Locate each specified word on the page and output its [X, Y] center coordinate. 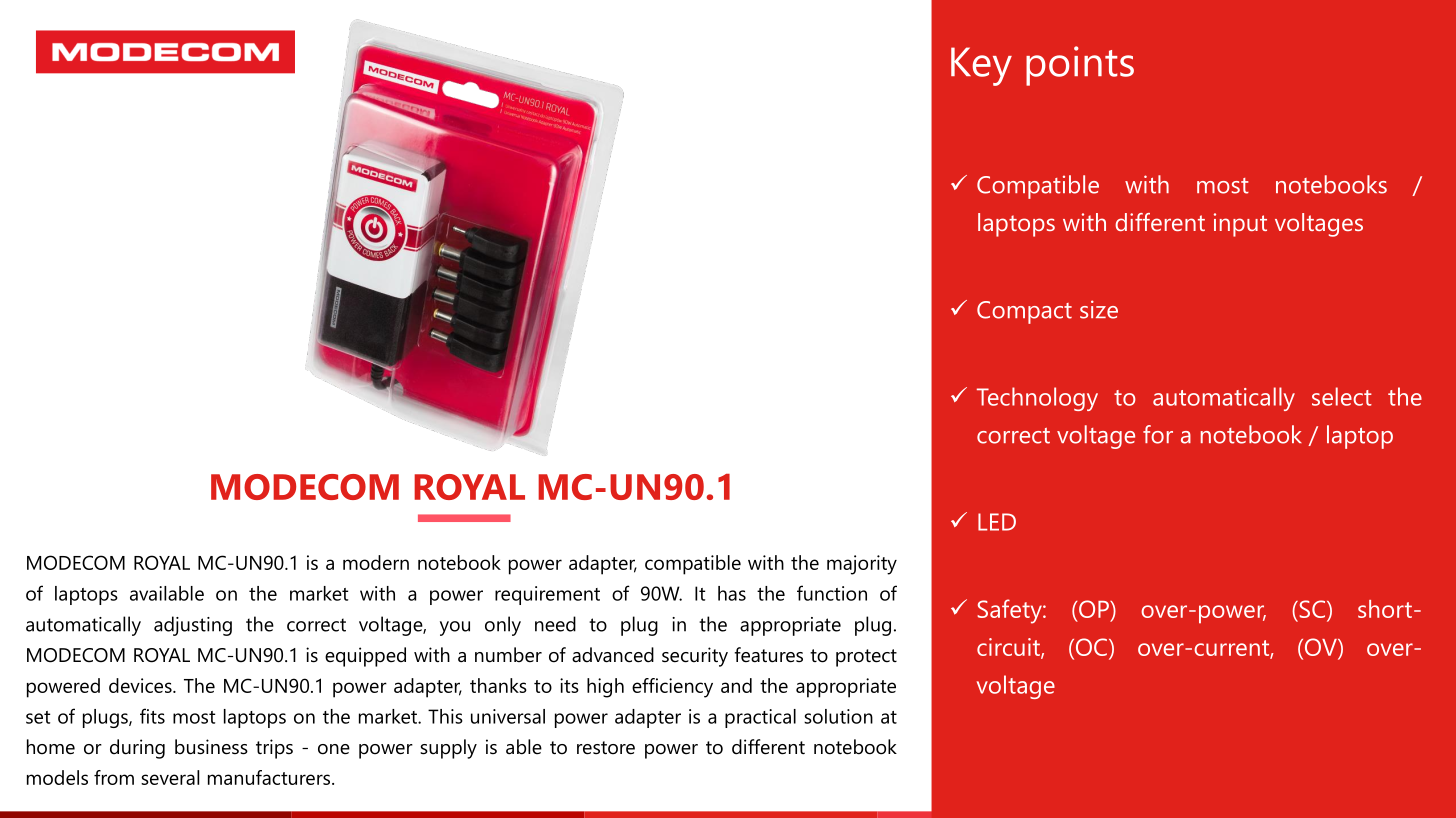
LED [997, 522]
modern [376, 562]
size [1099, 309]
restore [606, 748]
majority [862, 565]
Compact [1024, 312]
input [1240, 225]
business [211, 747]
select [1342, 396]
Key [981, 66]
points [1080, 66]
